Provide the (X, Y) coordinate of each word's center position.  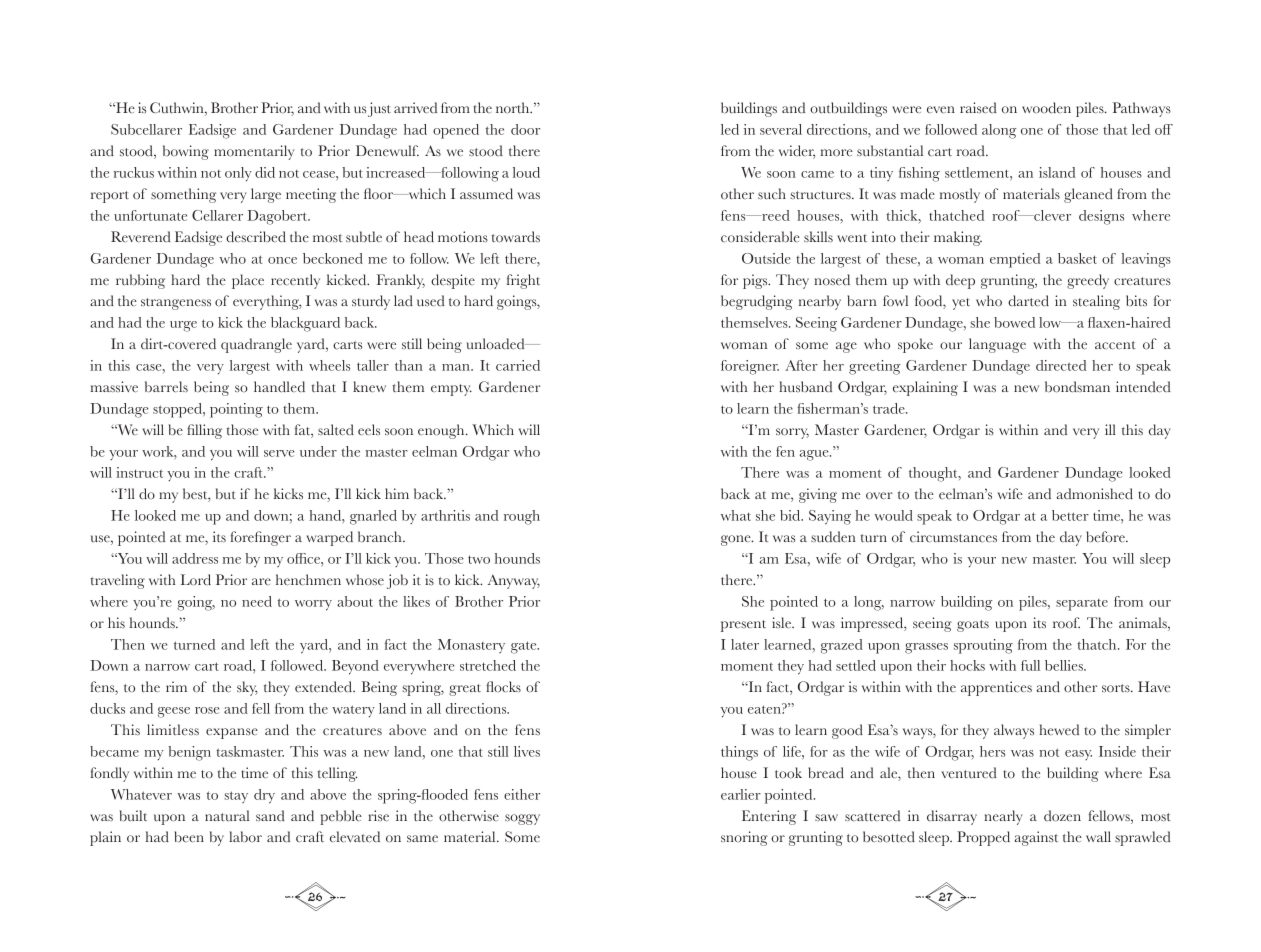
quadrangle (256, 345)
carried (518, 365)
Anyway (514, 582)
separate (1082, 605)
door (525, 129)
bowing (186, 152)
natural (227, 815)
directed (1061, 365)
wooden (1046, 108)
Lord (196, 580)
